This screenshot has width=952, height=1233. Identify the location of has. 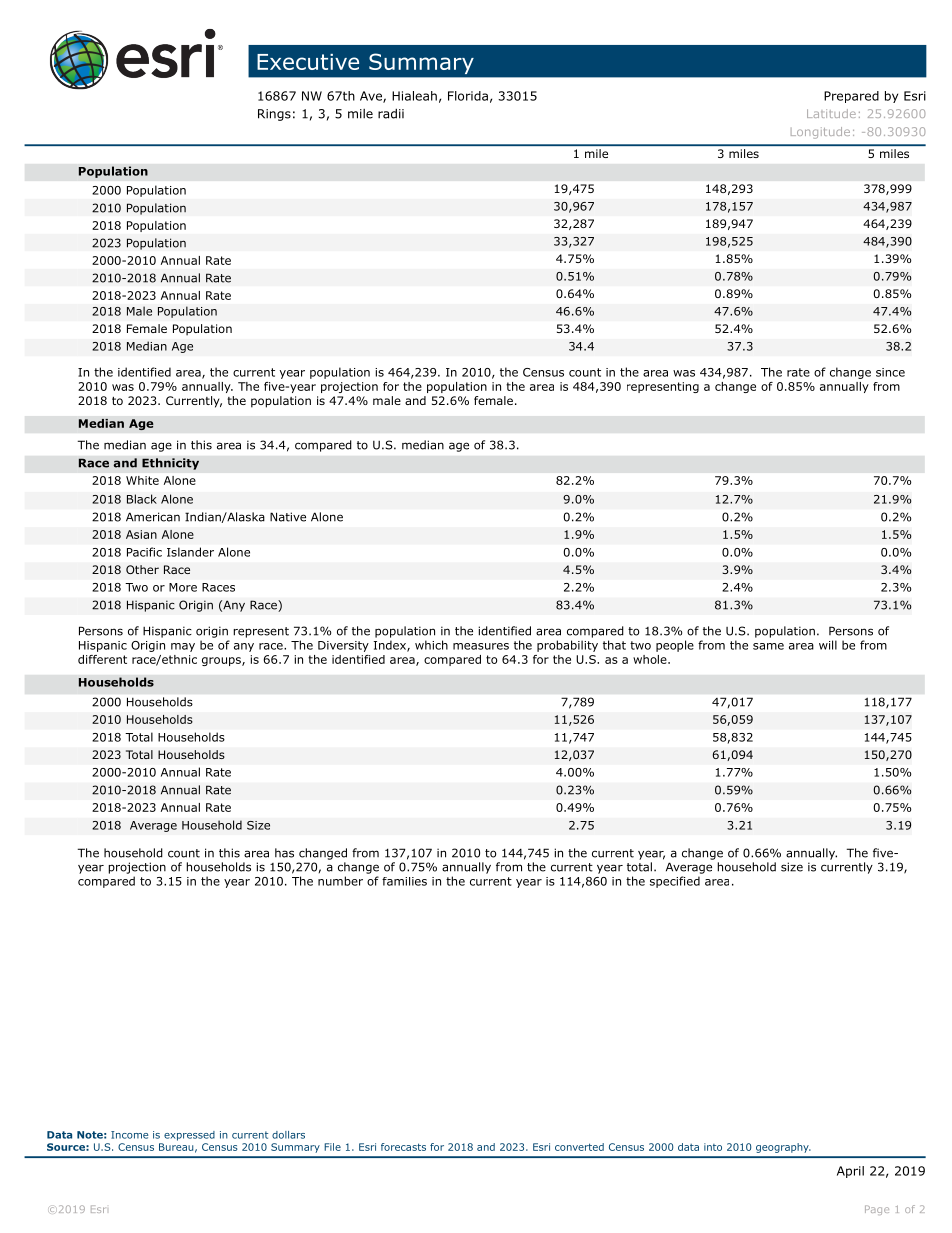
(284, 853).
